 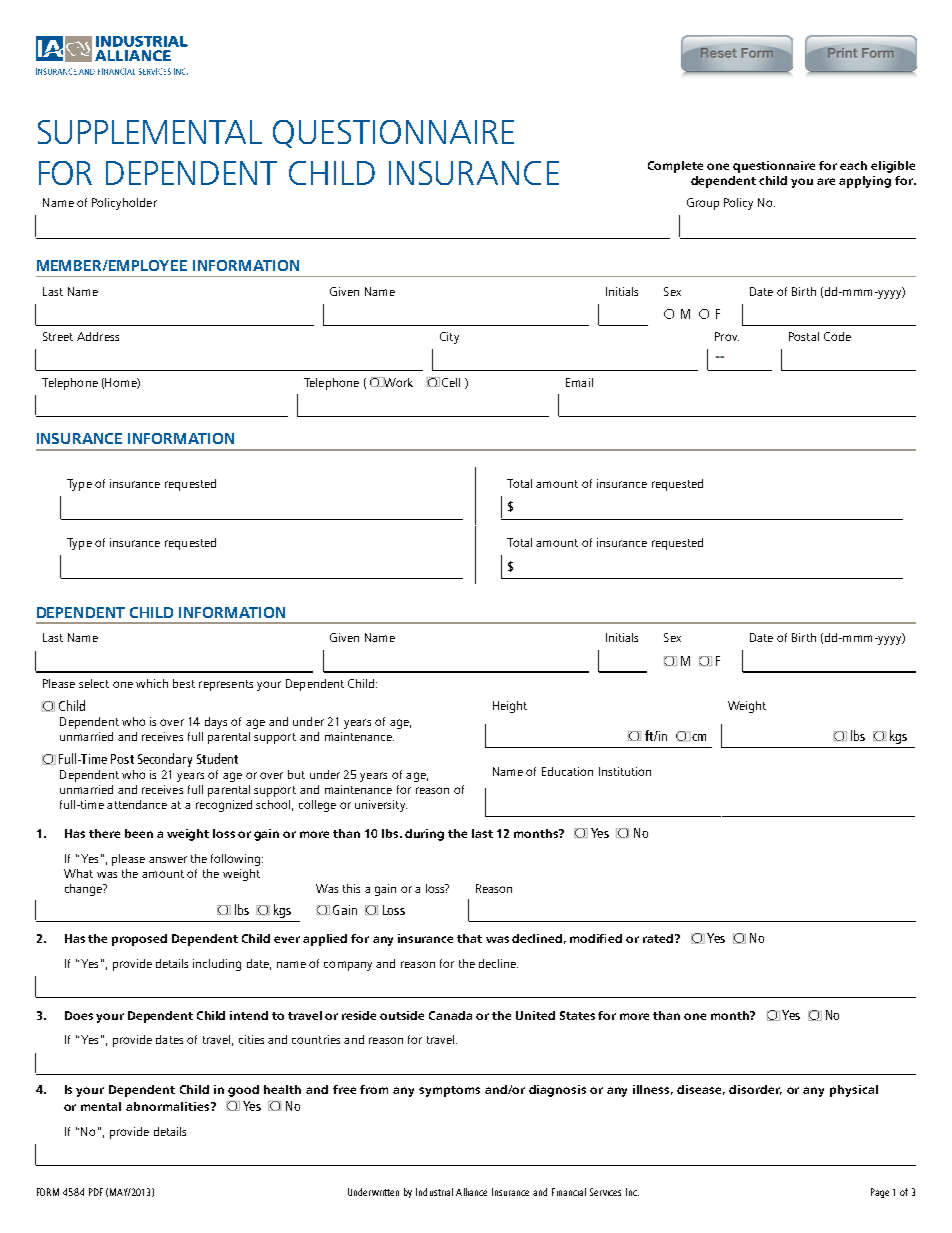 I want to click on Complete, so click(x=675, y=167).
